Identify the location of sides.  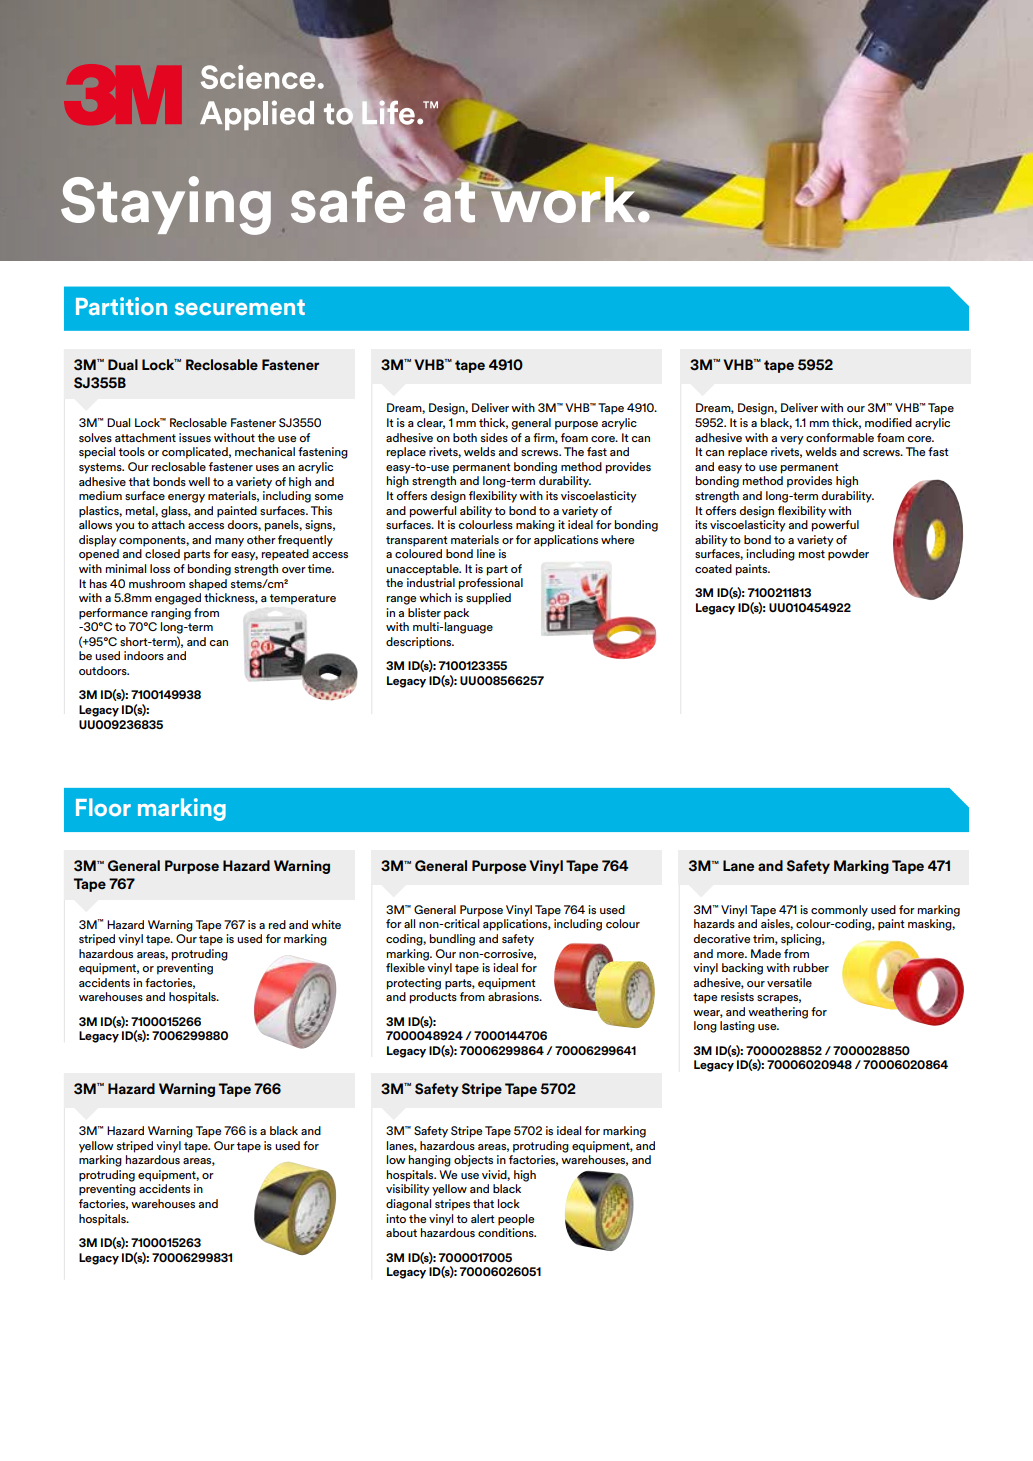
(494, 437).
